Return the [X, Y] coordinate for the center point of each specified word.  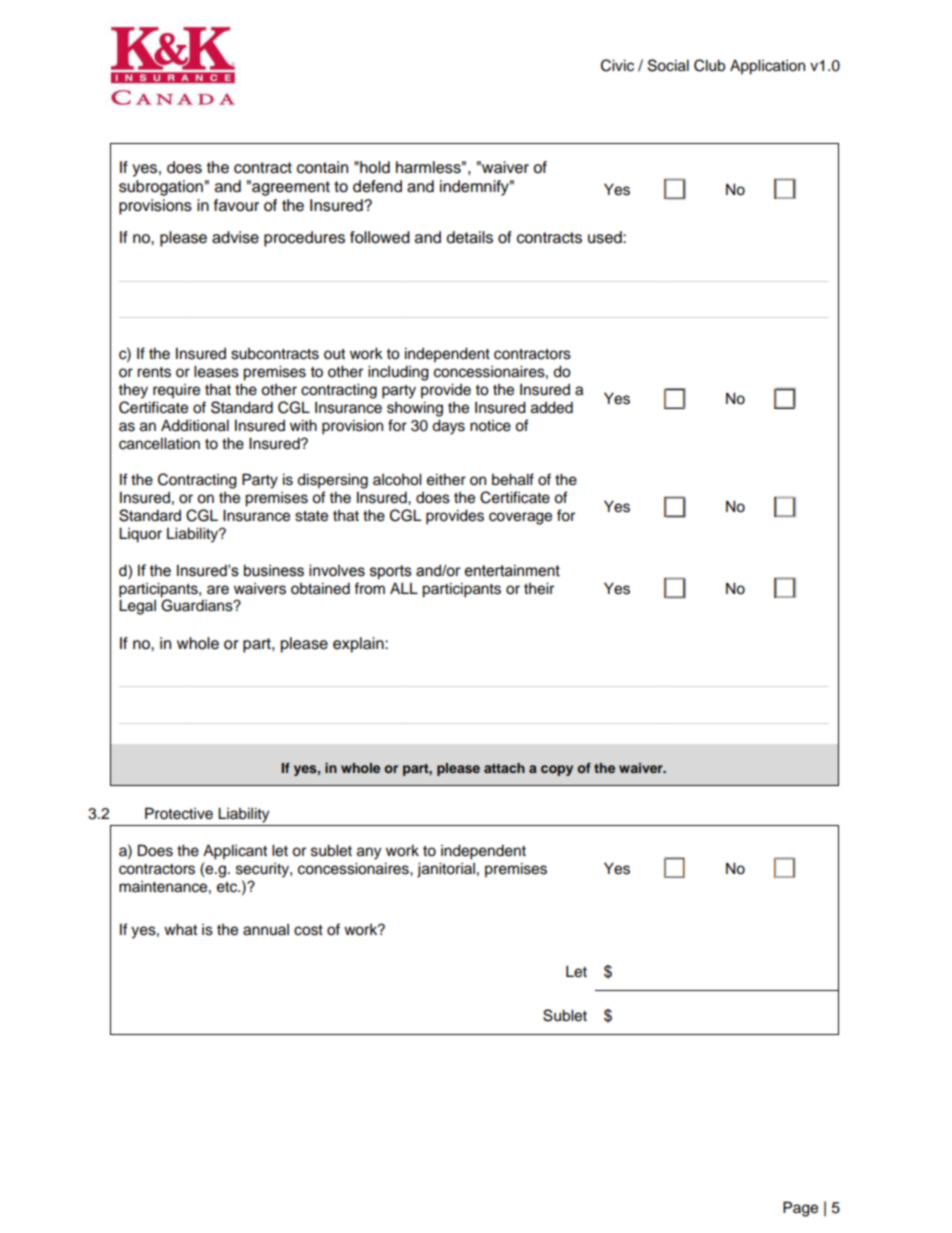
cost [308, 930]
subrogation [161, 188]
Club [709, 65]
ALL [404, 588]
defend [377, 186]
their [539, 588]
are [218, 590]
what [180, 929]
